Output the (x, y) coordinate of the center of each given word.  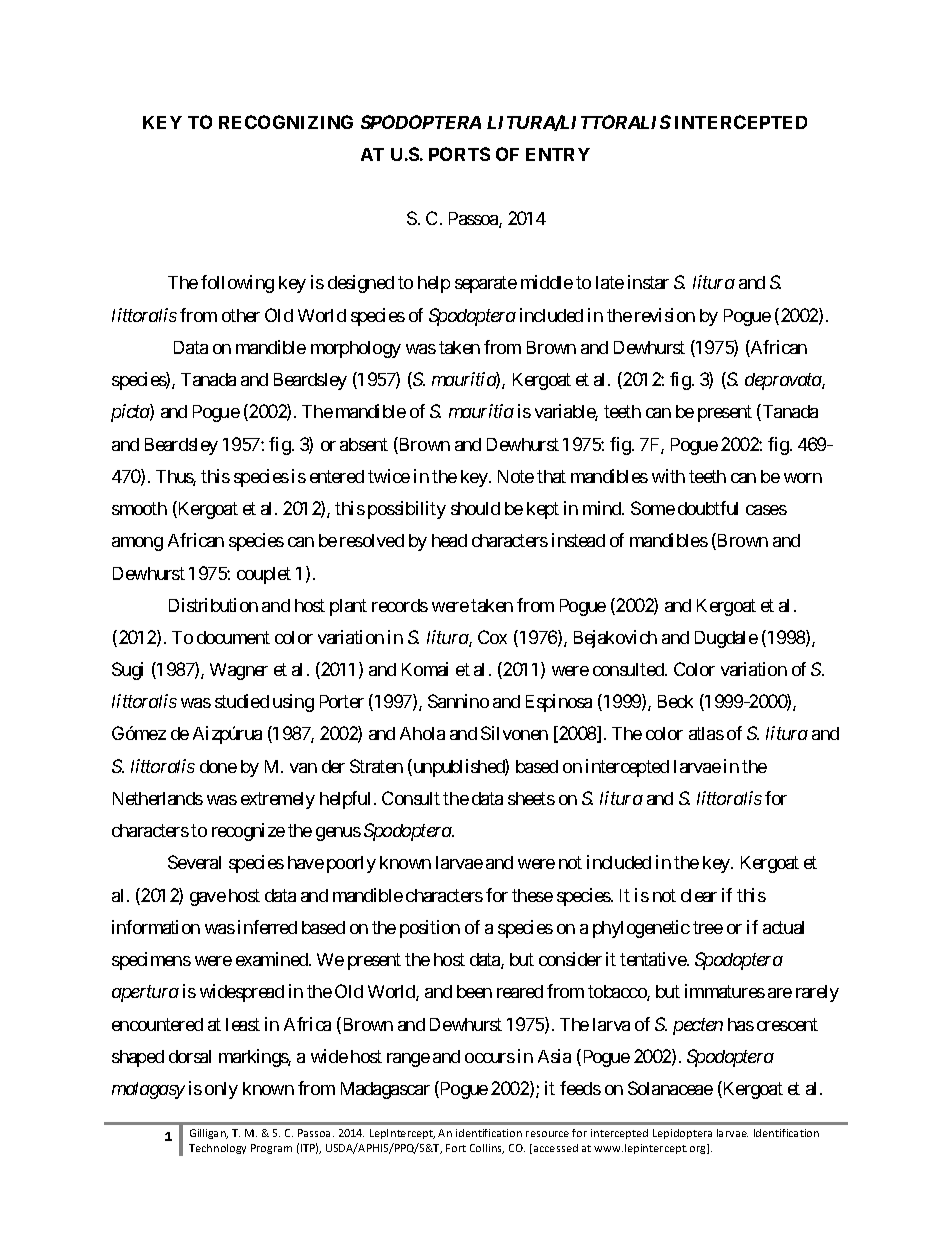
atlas (706, 733)
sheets (531, 798)
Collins (487, 1149)
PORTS (459, 154)
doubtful (708, 508)
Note (516, 476)
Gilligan (209, 1134)
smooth (139, 508)
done (218, 766)
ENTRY (558, 154)
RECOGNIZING (286, 122)
